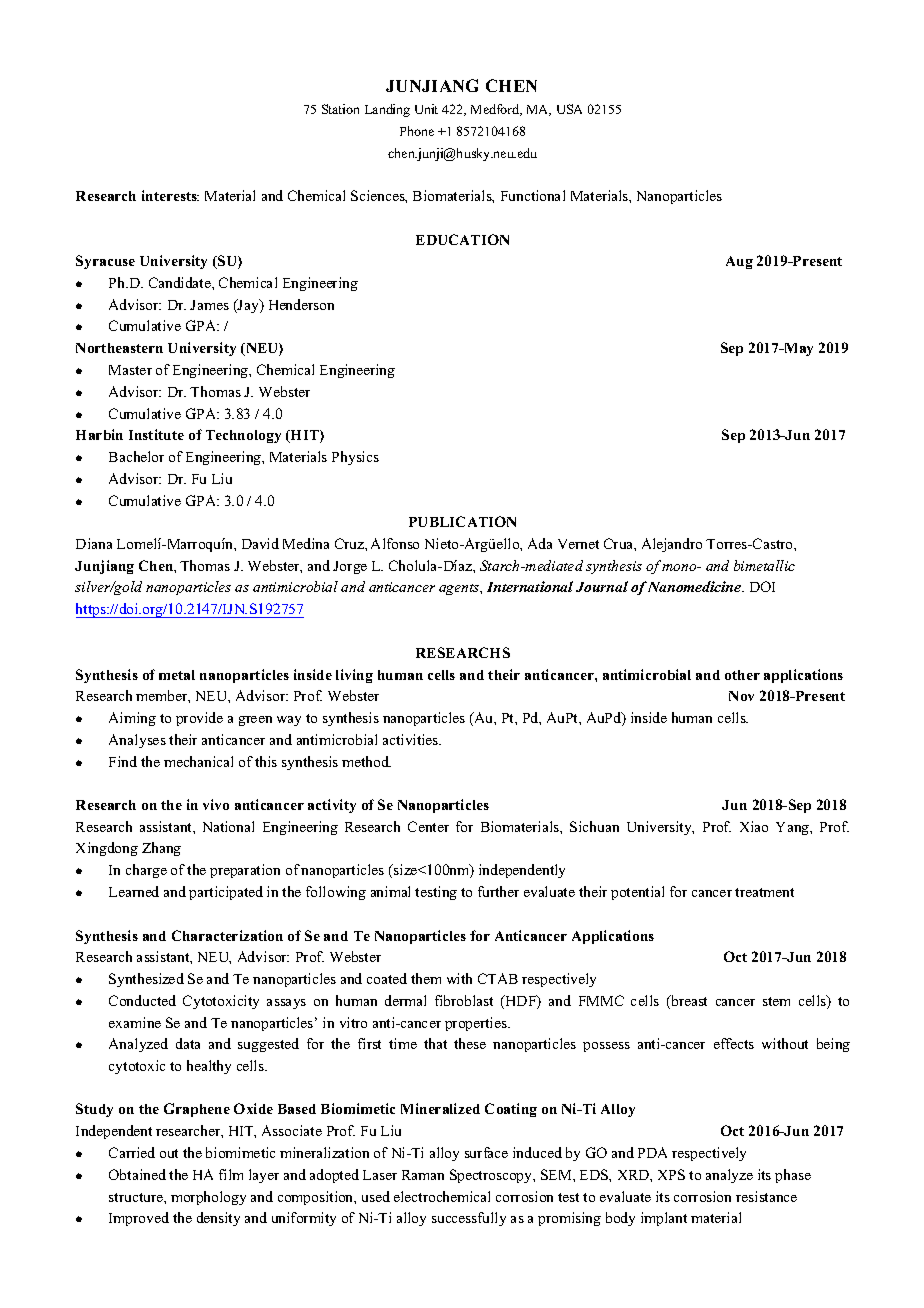  I want to click on member, so click(163, 696).
